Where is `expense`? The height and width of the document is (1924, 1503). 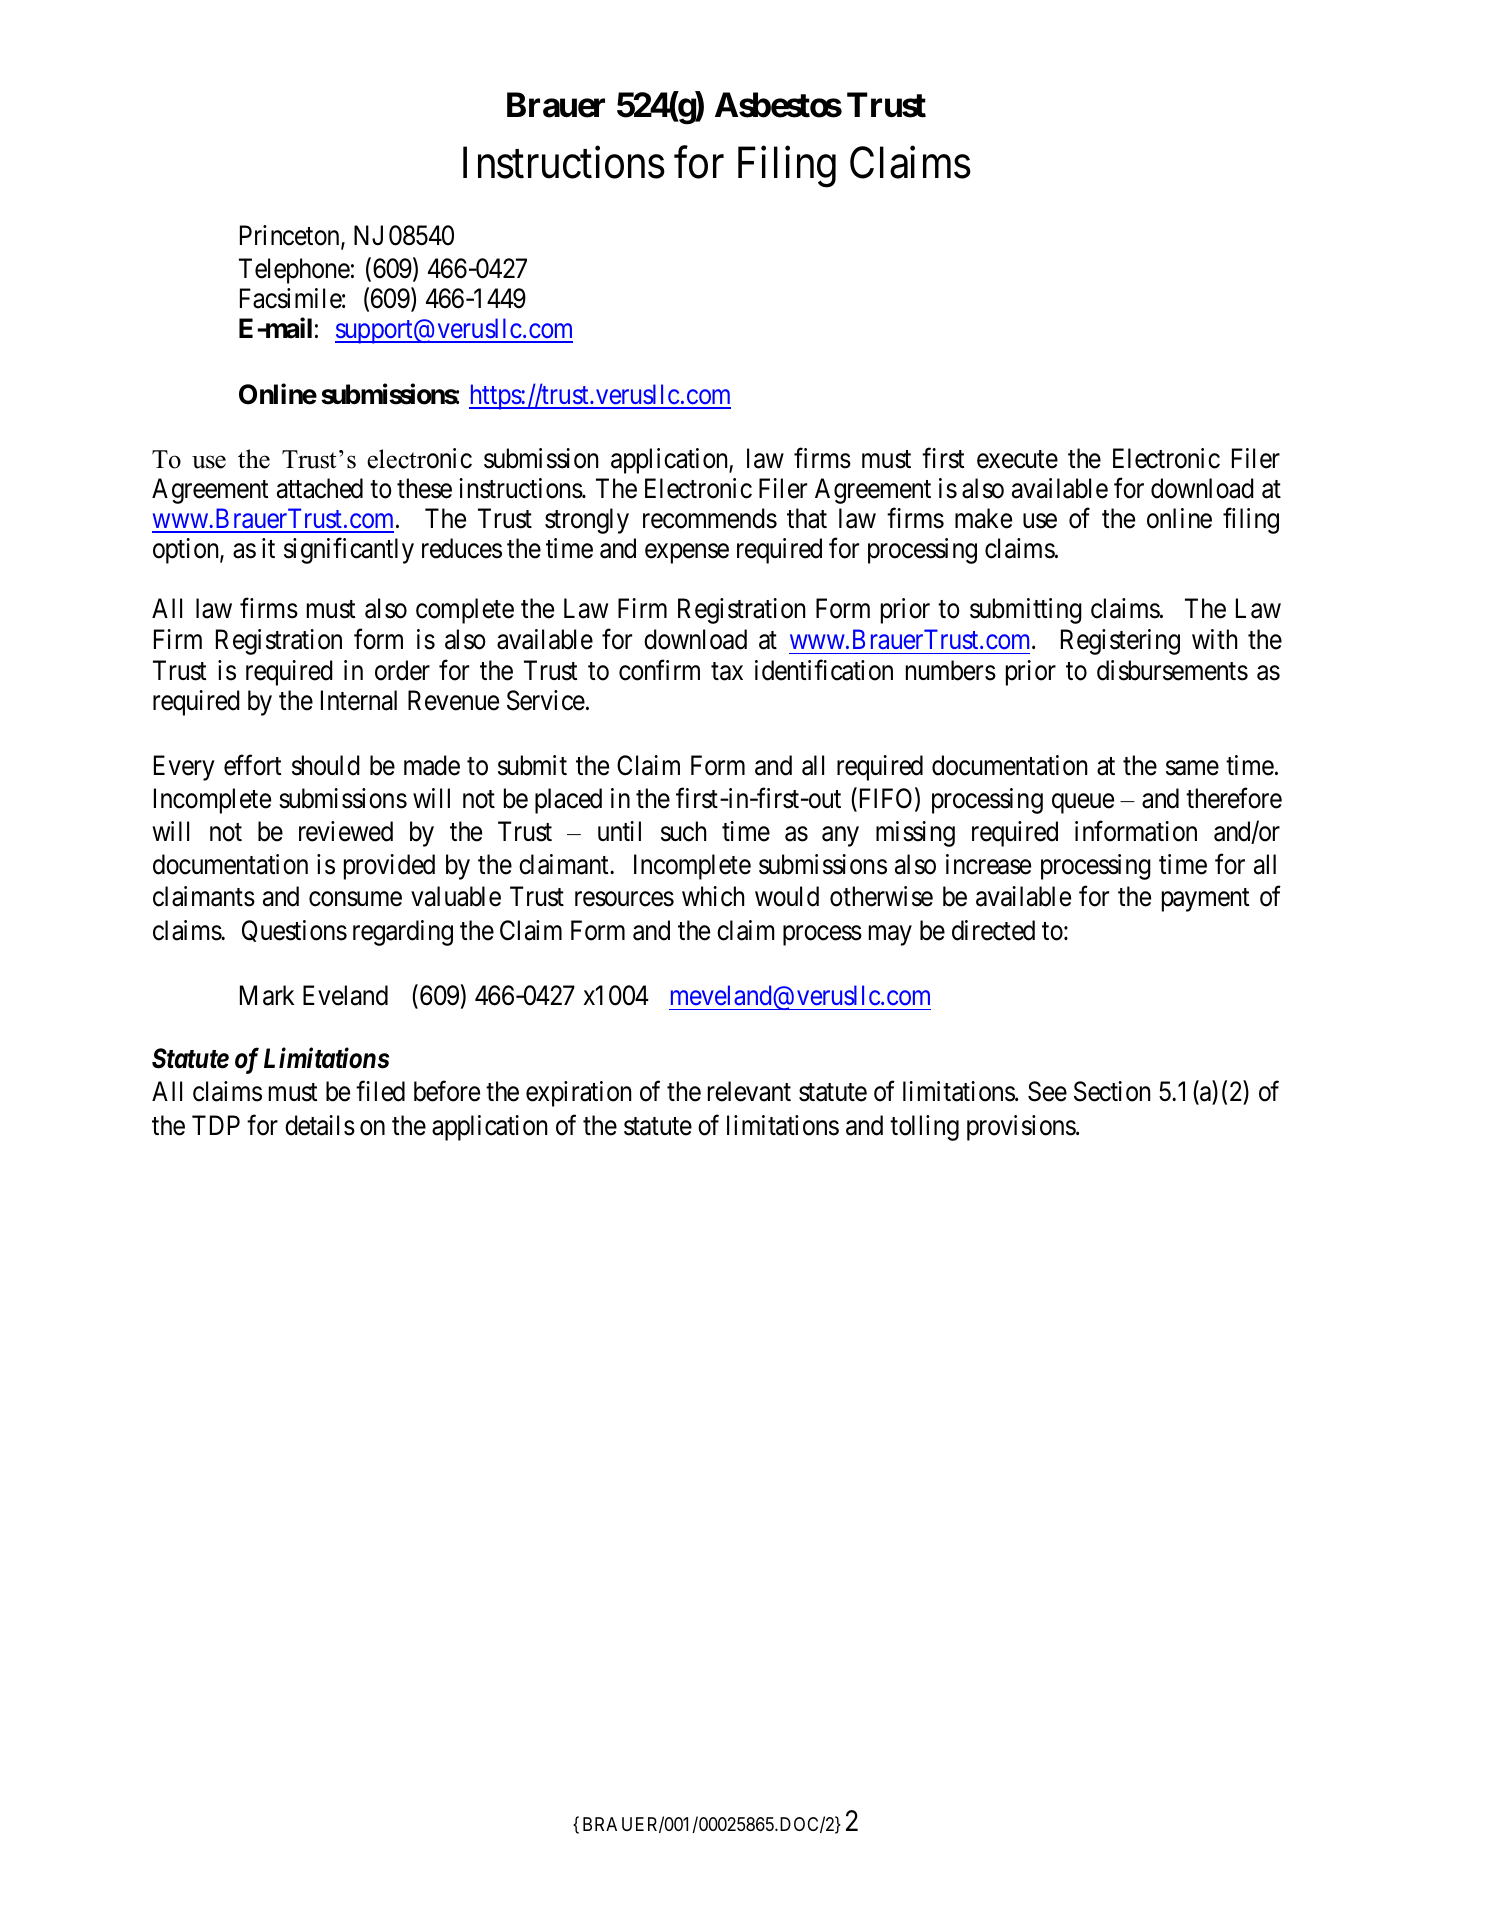
expense is located at coordinates (687, 554).
